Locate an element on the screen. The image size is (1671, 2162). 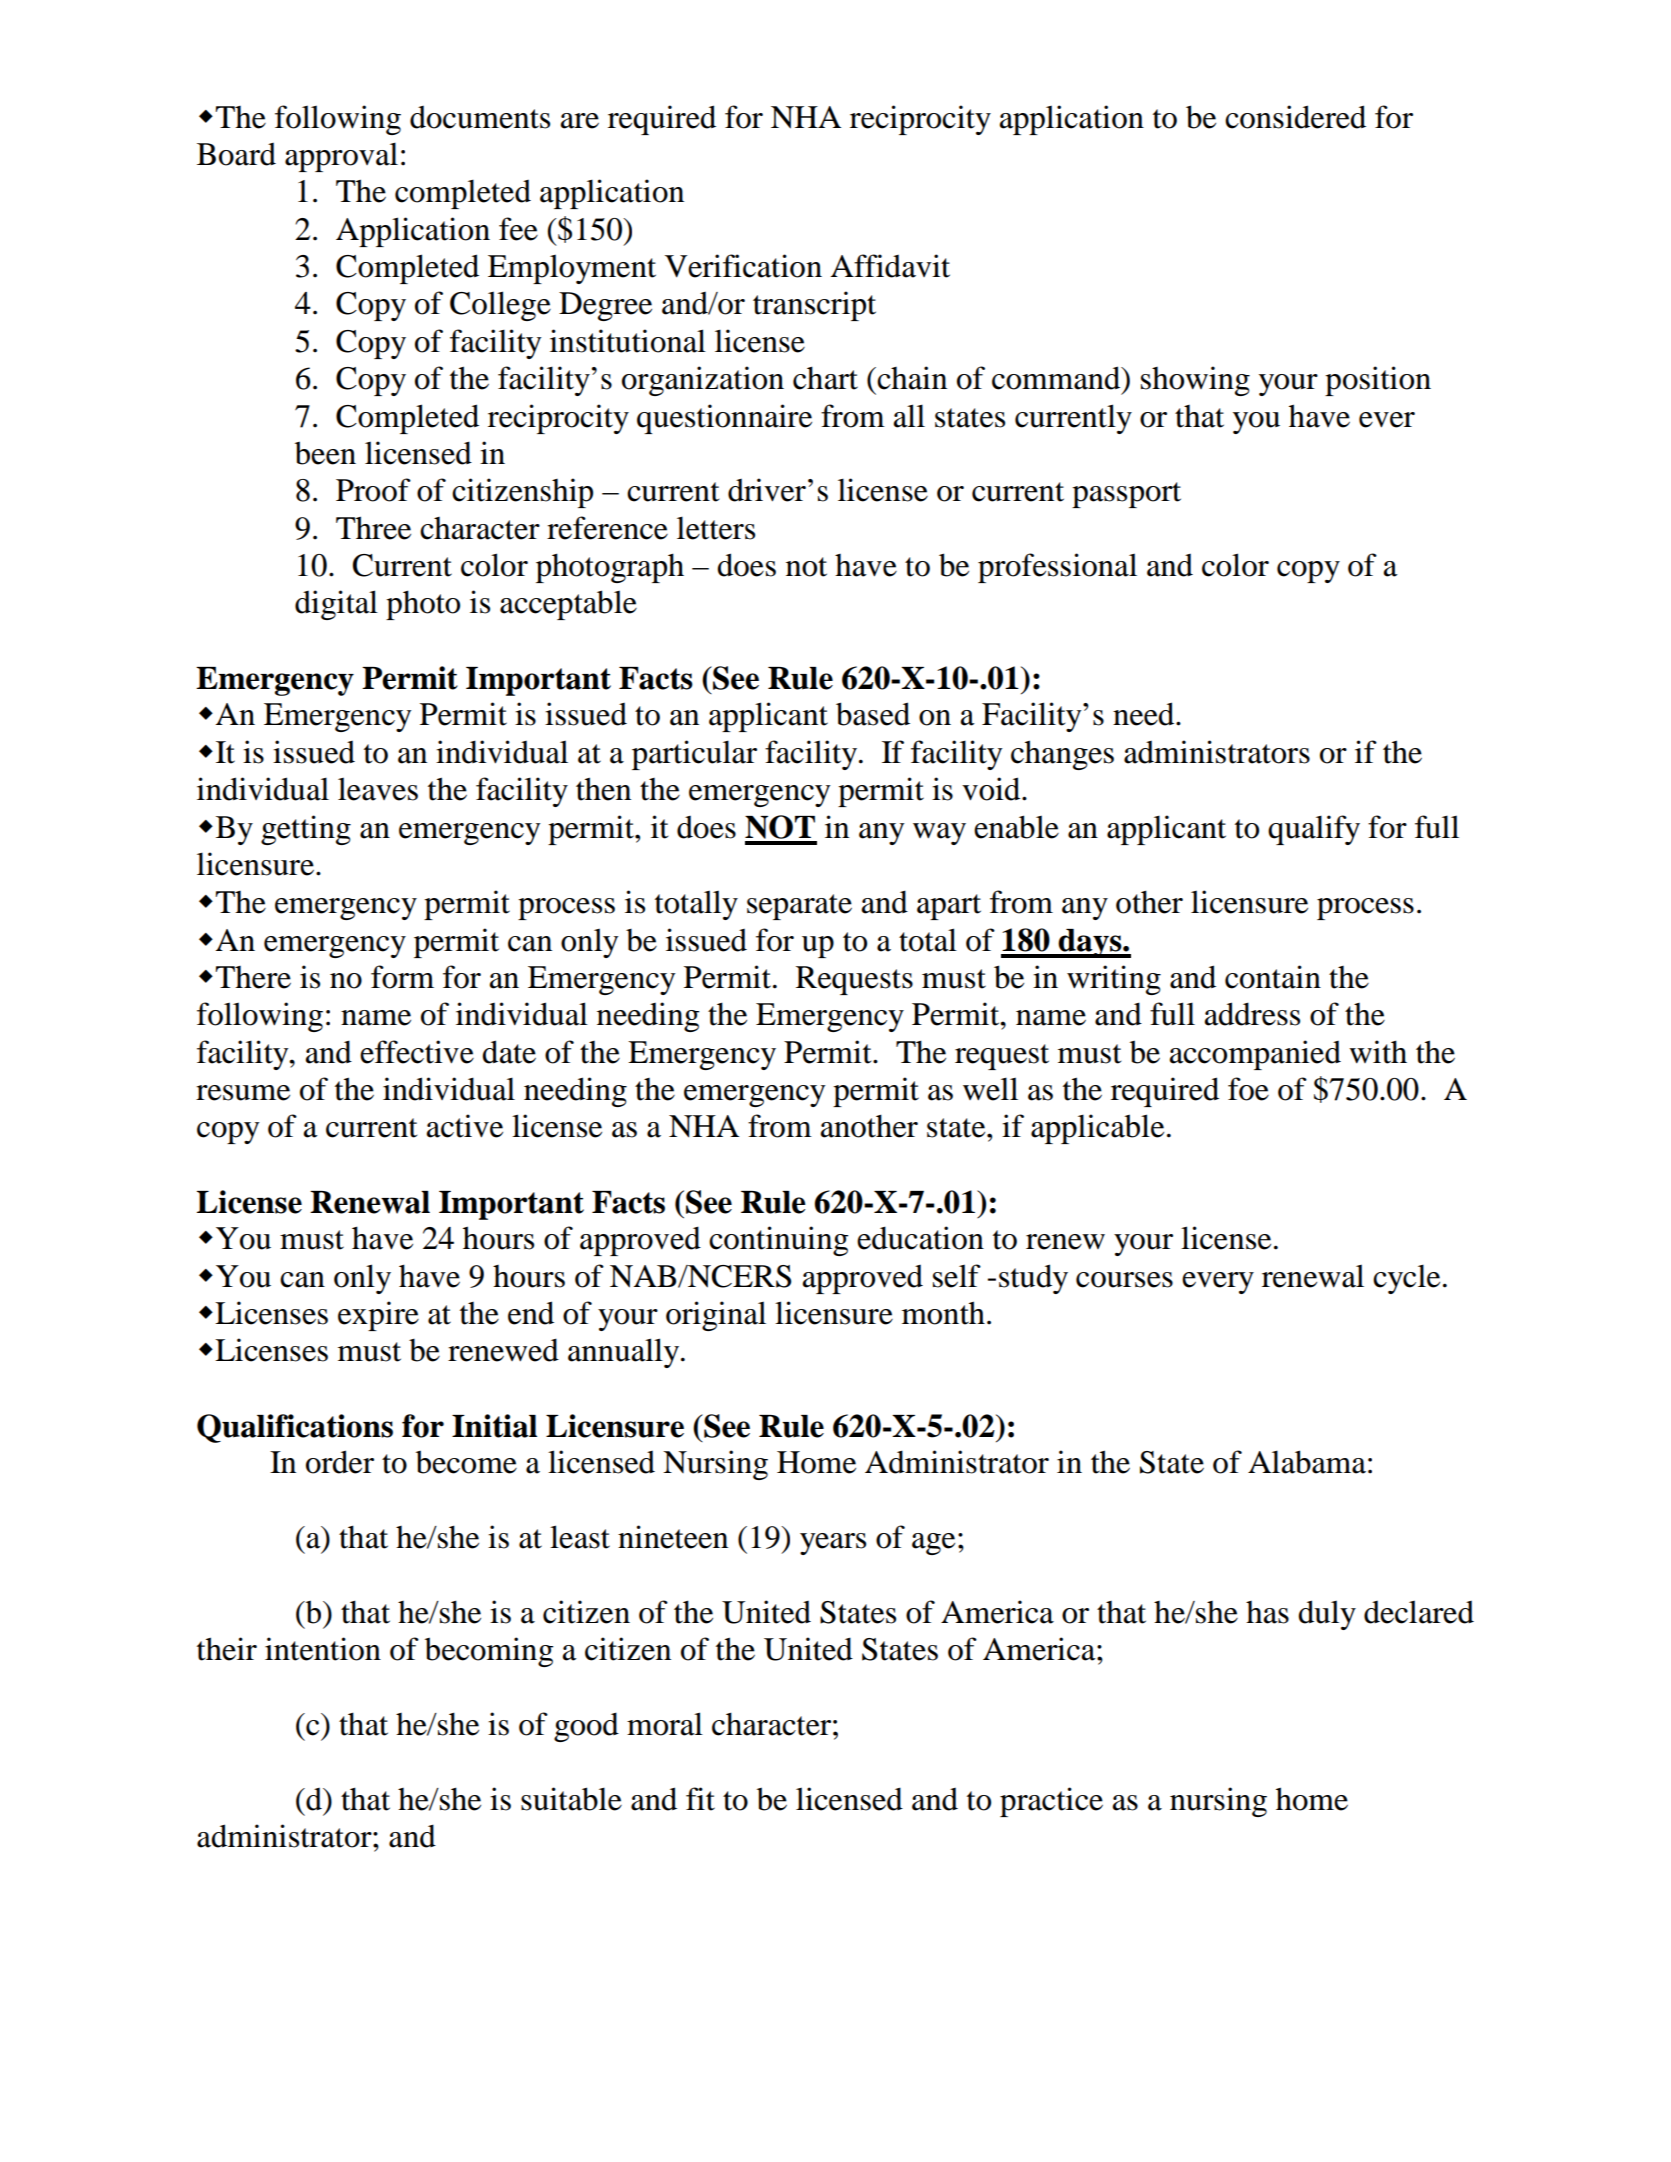
Affidavit is located at coordinates (890, 266).
